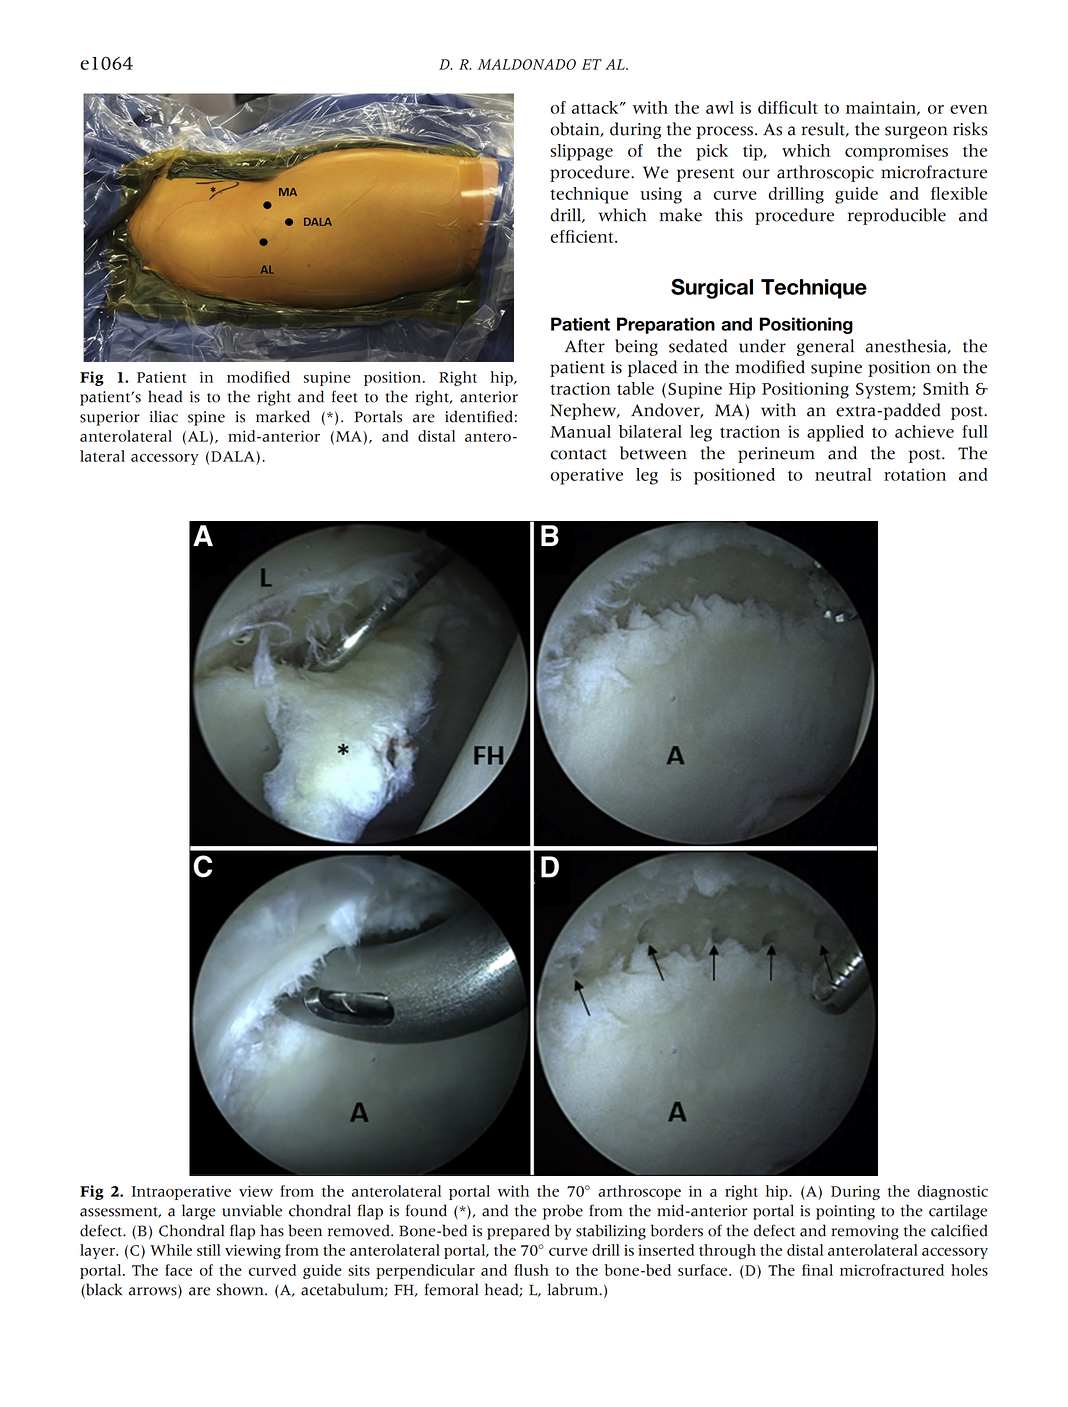 This image has width=1068, height=1407. I want to click on slippage, so click(581, 152).
